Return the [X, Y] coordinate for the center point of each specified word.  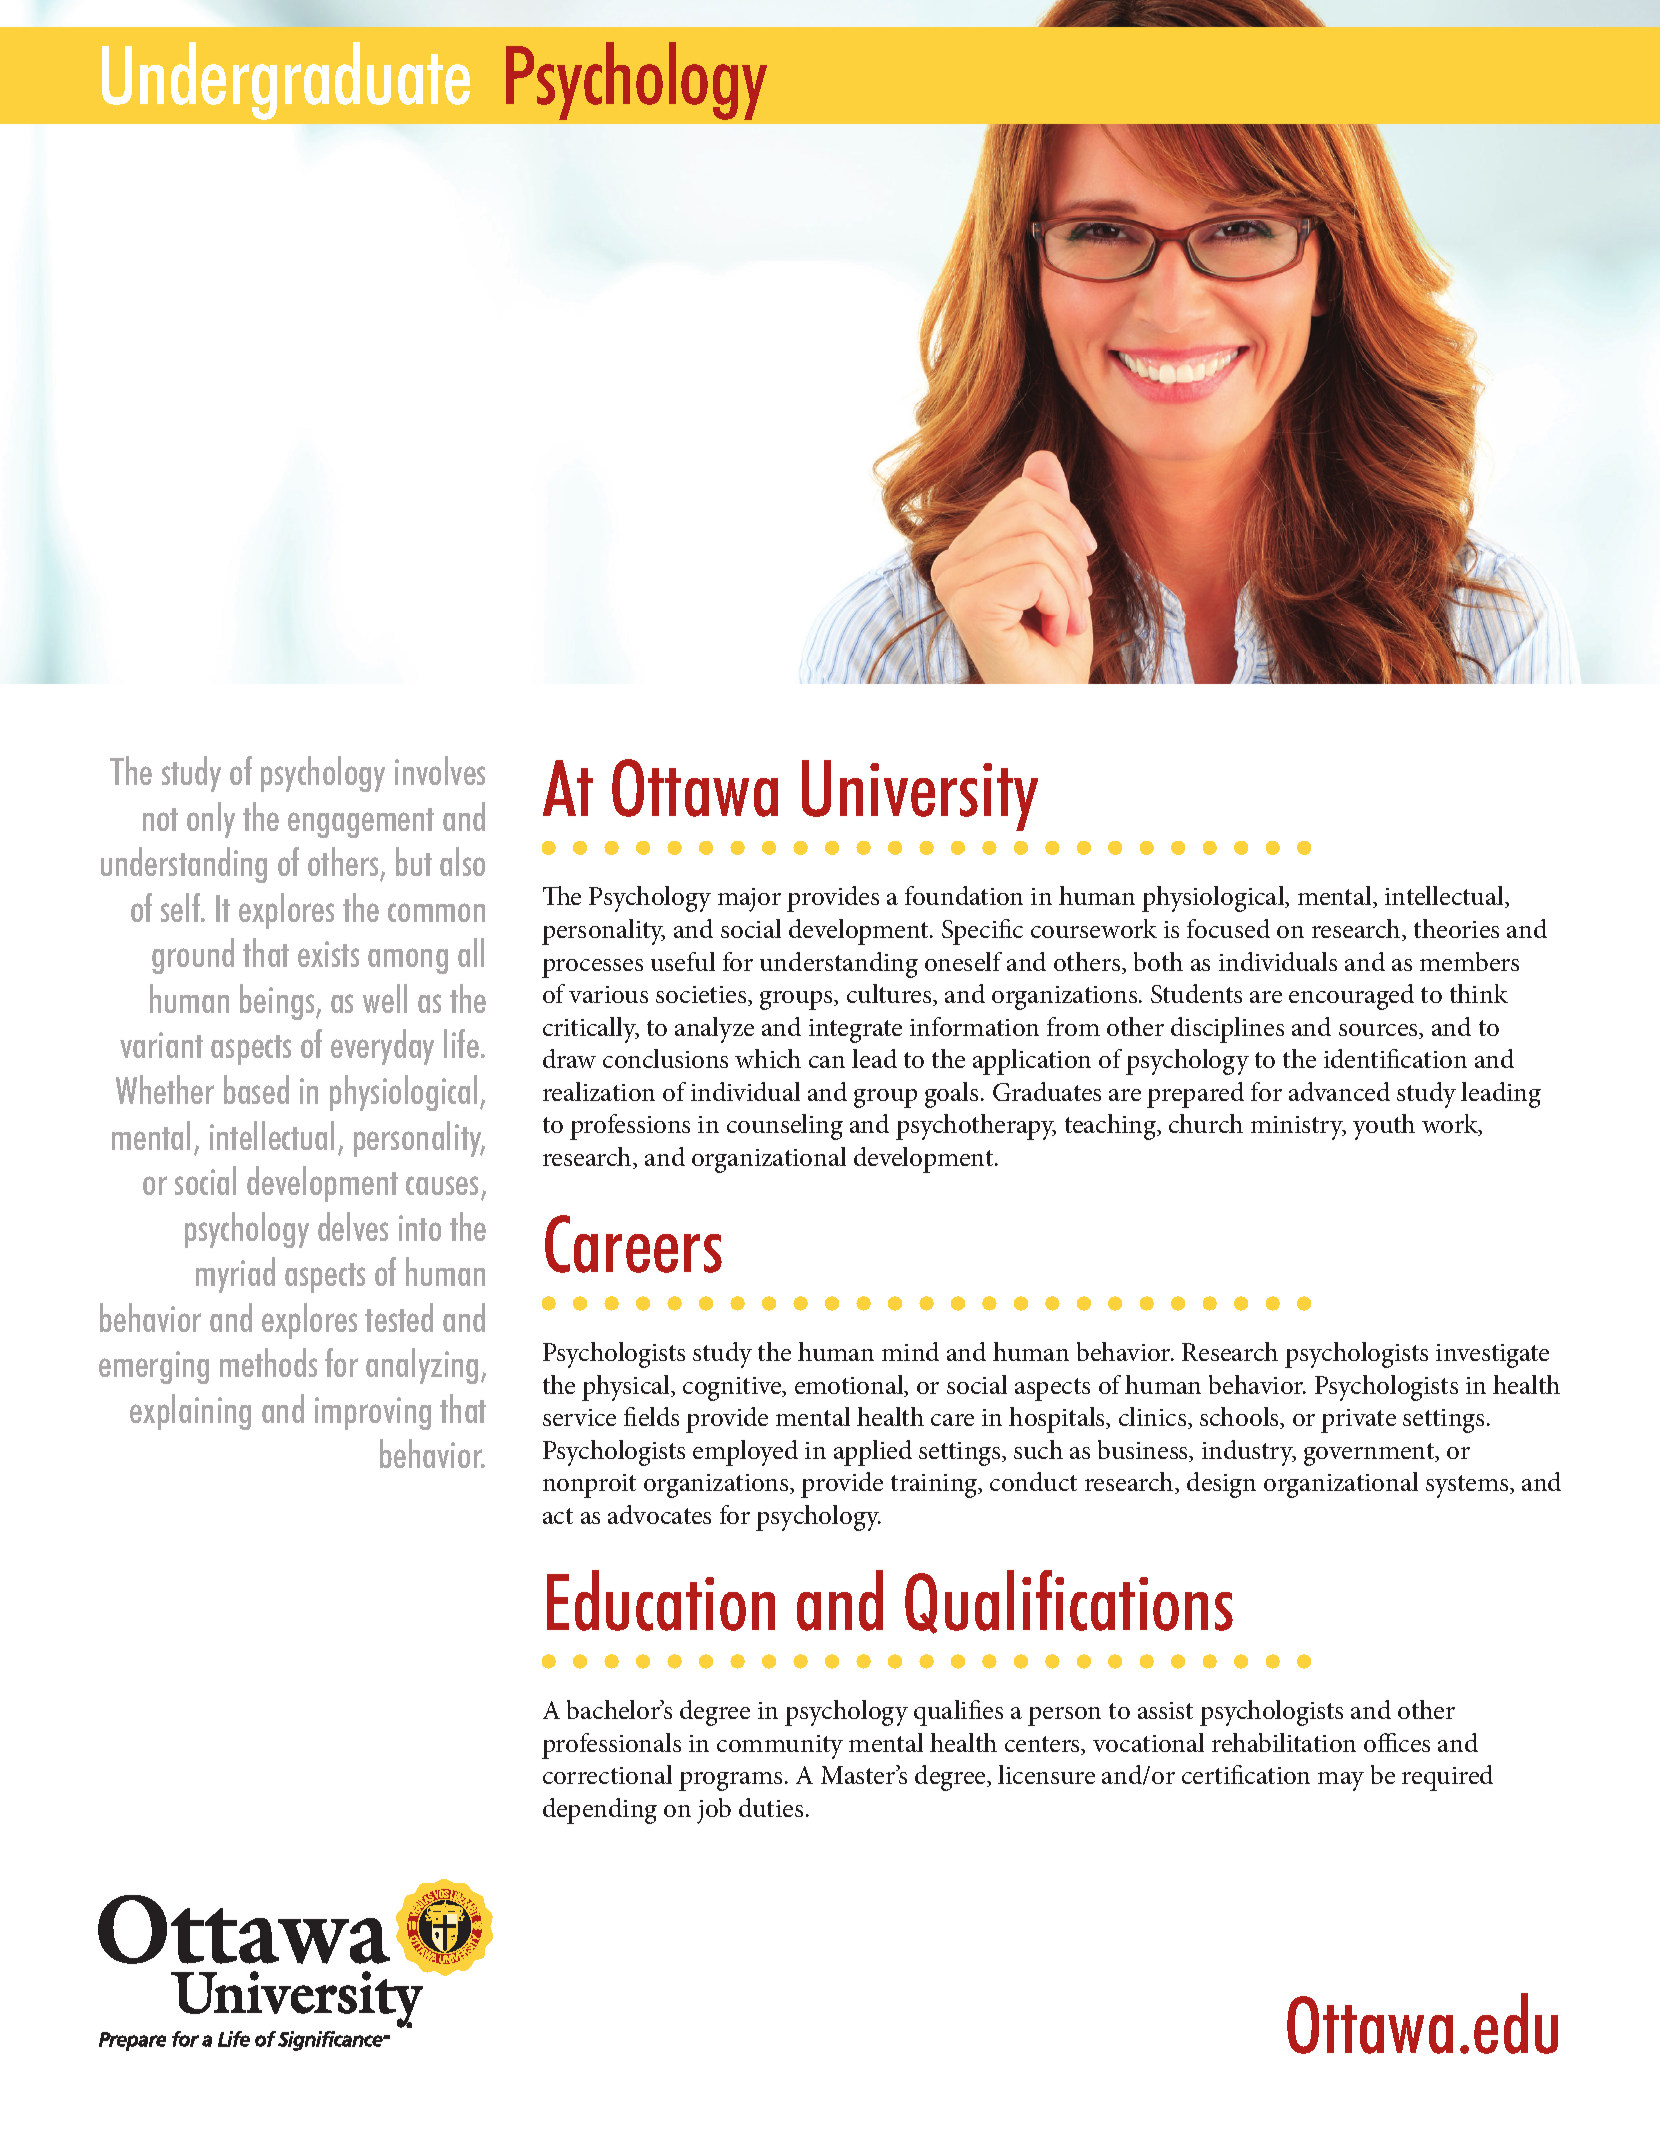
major [749, 900]
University [920, 795]
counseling [785, 1127]
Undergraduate [286, 81]
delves [353, 1226]
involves [440, 770]
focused [1228, 928]
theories [1456, 928]
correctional [607, 1774]
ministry [1298, 1128]
